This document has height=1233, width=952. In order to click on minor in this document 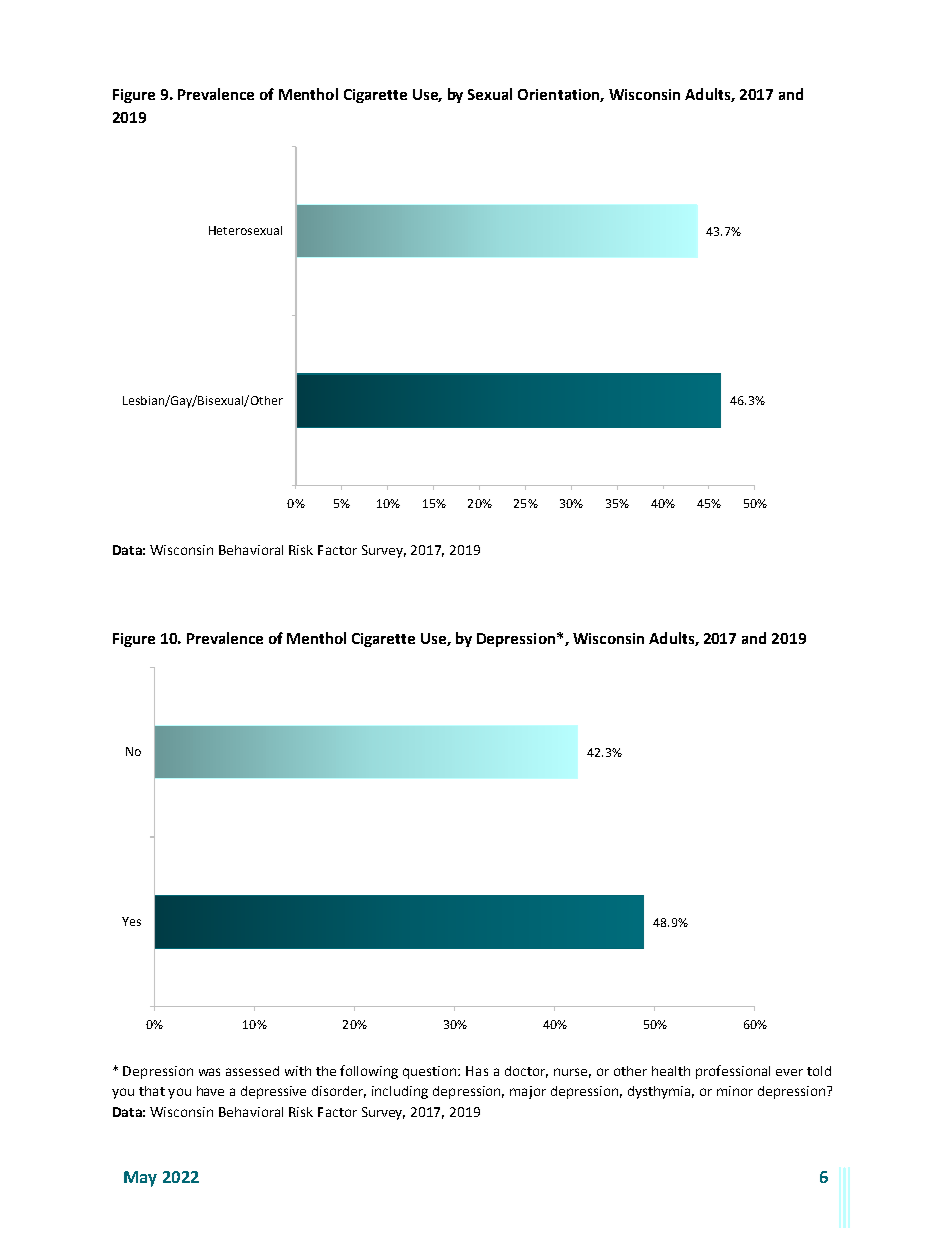, I will do `click(735, 1091)`.
